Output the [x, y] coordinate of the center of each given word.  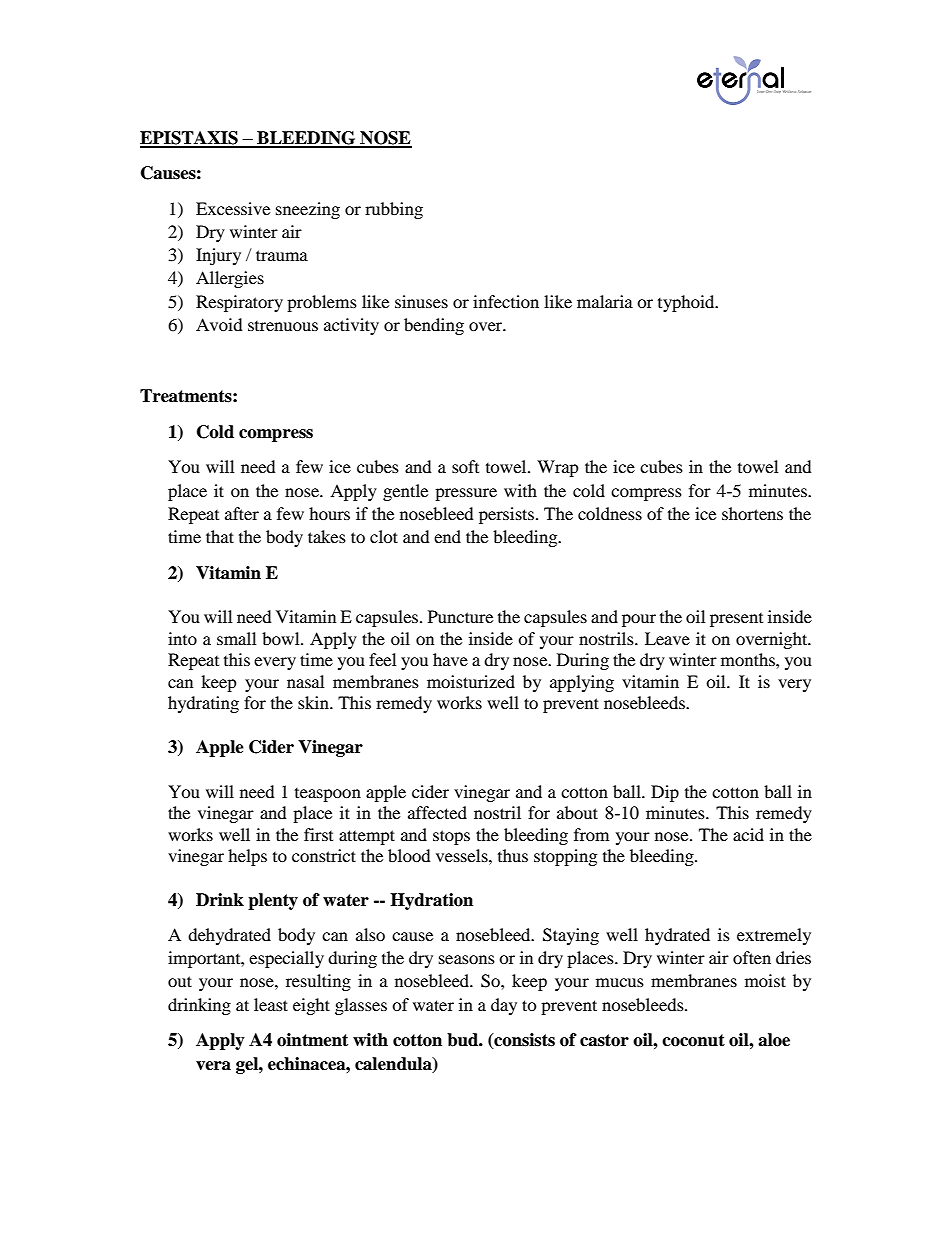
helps [247, 857]
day [504, 1006]
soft [465, 466]
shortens [752, 513]
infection [506, 301]
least [271, 1004]
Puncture [460, 616]
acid [748, 834]
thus [513, 855]
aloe [774, 1040]
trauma [282, 255]
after [242, 513]
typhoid [687, 303]
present [736, 620]
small [236, 638]
